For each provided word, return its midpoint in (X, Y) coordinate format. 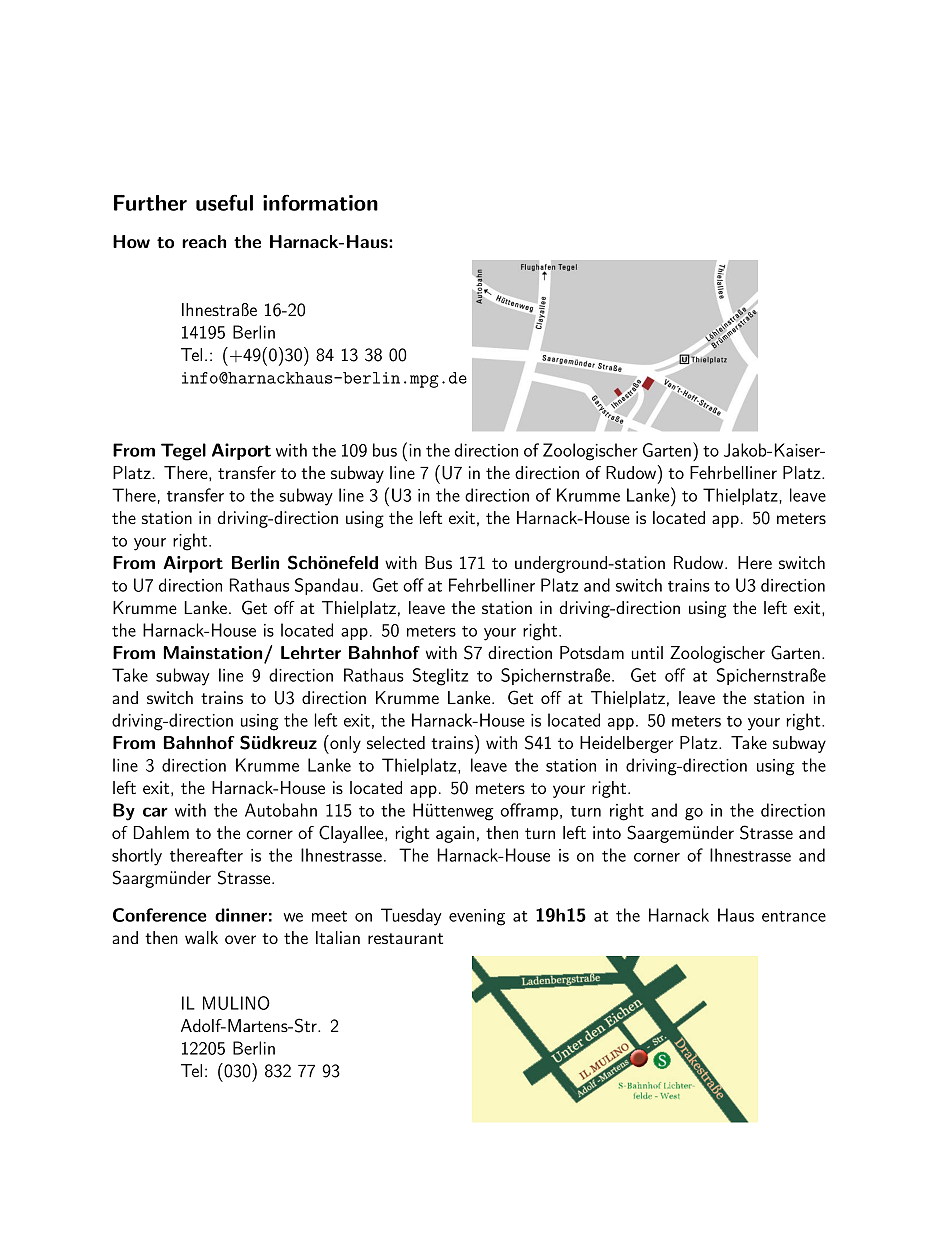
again (455, 834)
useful (224, 202)
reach (204, 241)
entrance (794, 916)
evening (477, 917)
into (607, 832)
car (155, 812)
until (647, 652)
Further (150, 203)
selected (396, 742)
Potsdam (592, 652)
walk (201, 937)
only (344, 744)
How (131, 241)
